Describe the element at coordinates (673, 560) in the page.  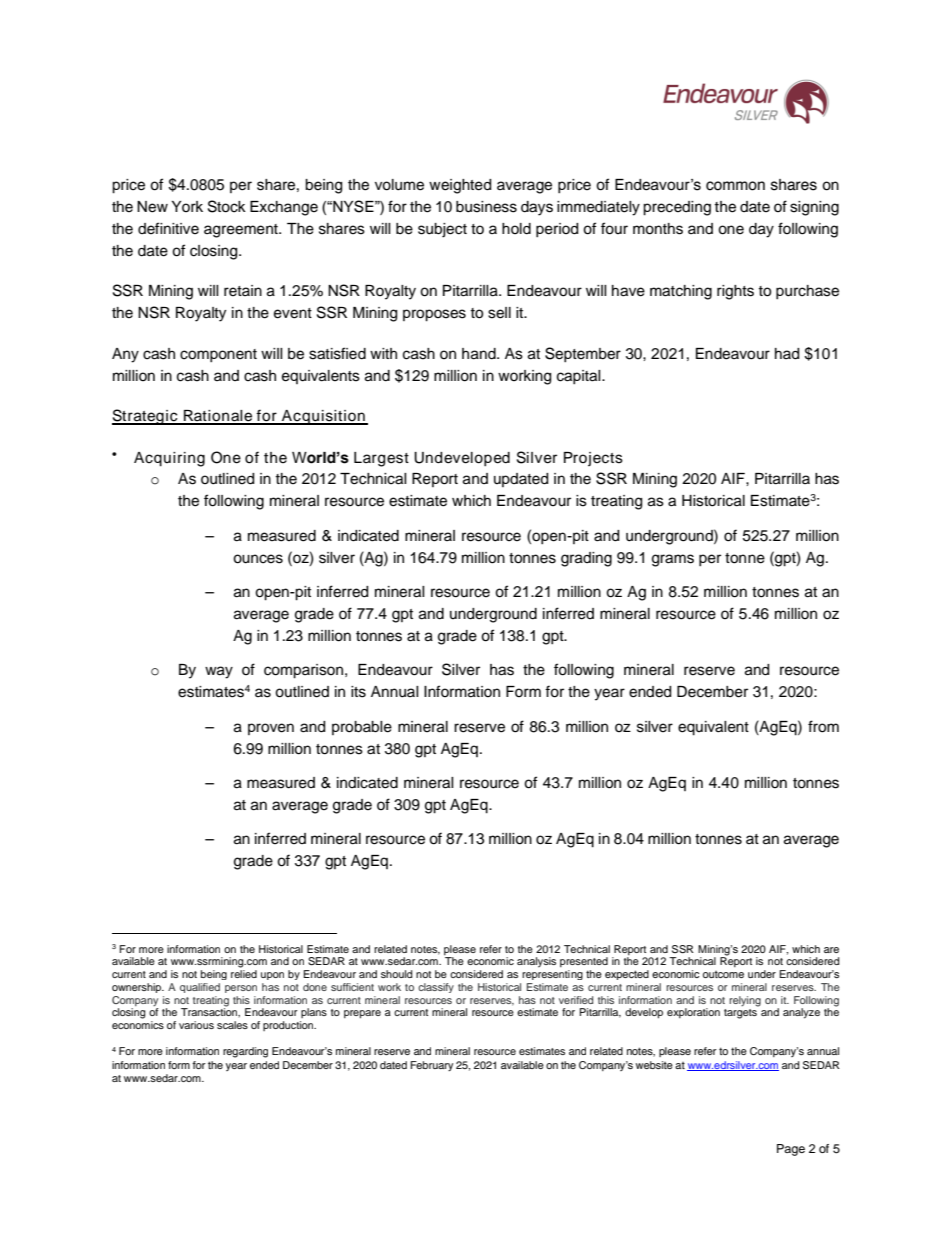
I see `grams` at that location.
